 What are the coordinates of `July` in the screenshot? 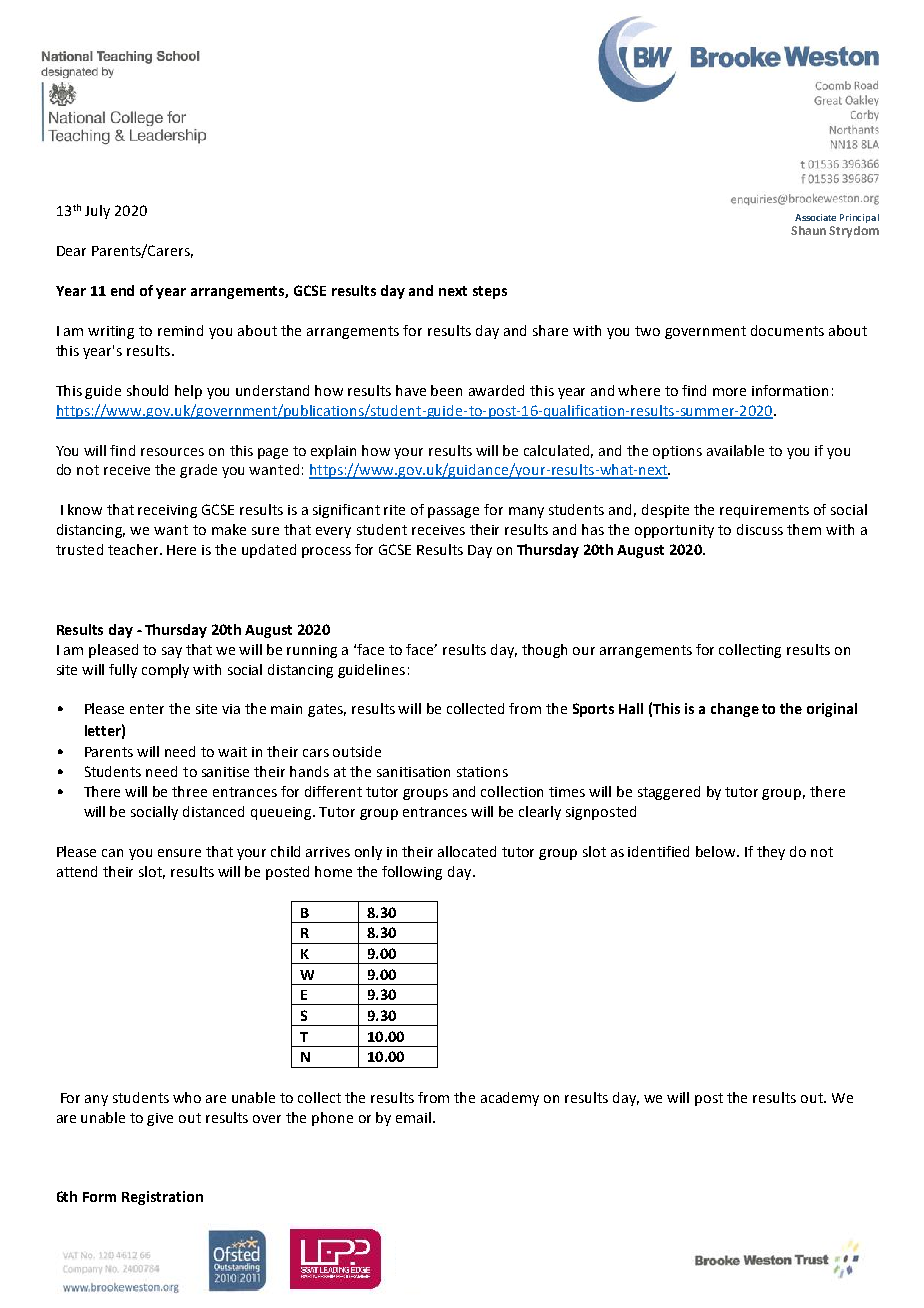 It's located at (97, 212).
